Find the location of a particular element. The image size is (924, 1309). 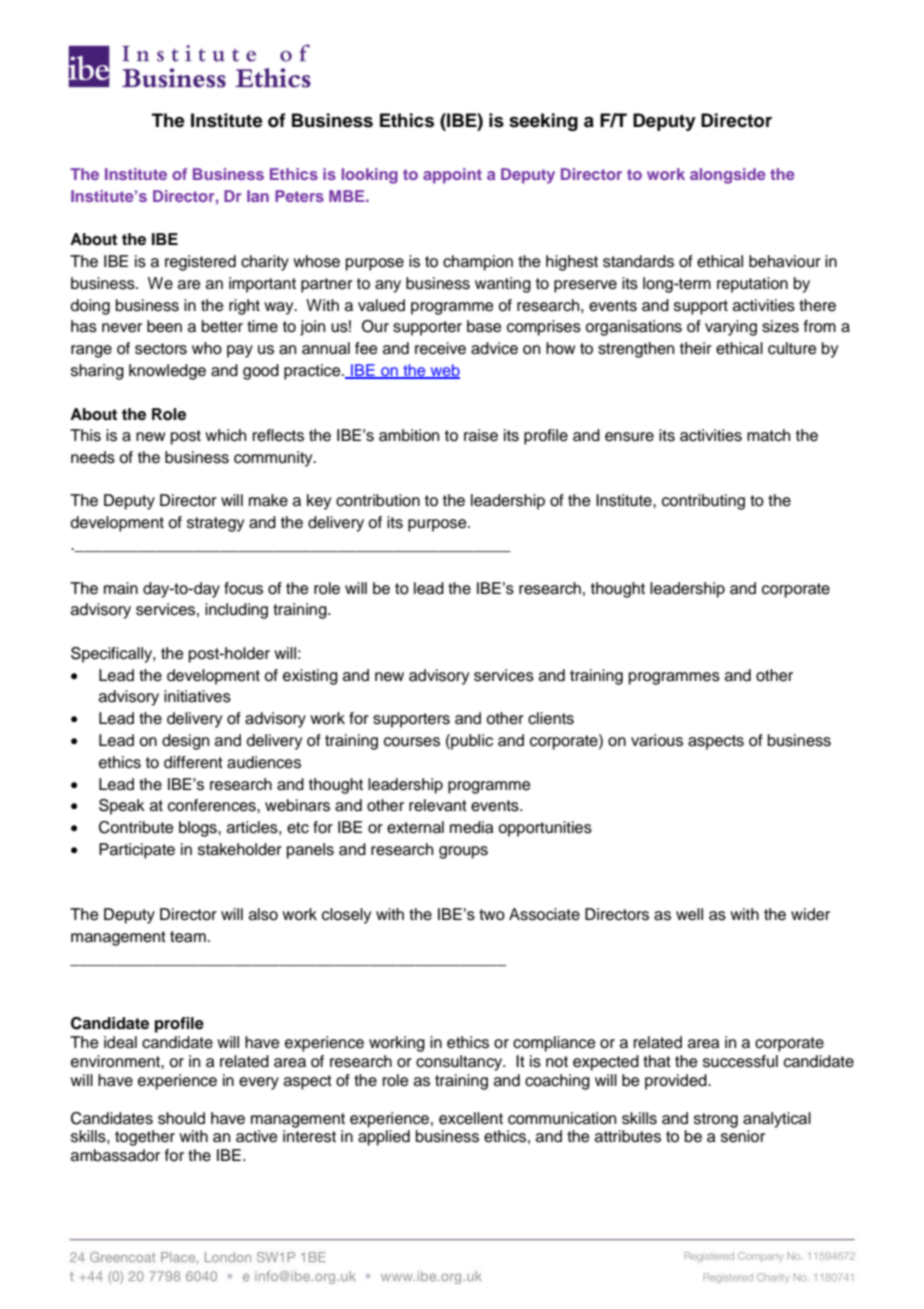

appoint is located at coordinates (452, 176).
